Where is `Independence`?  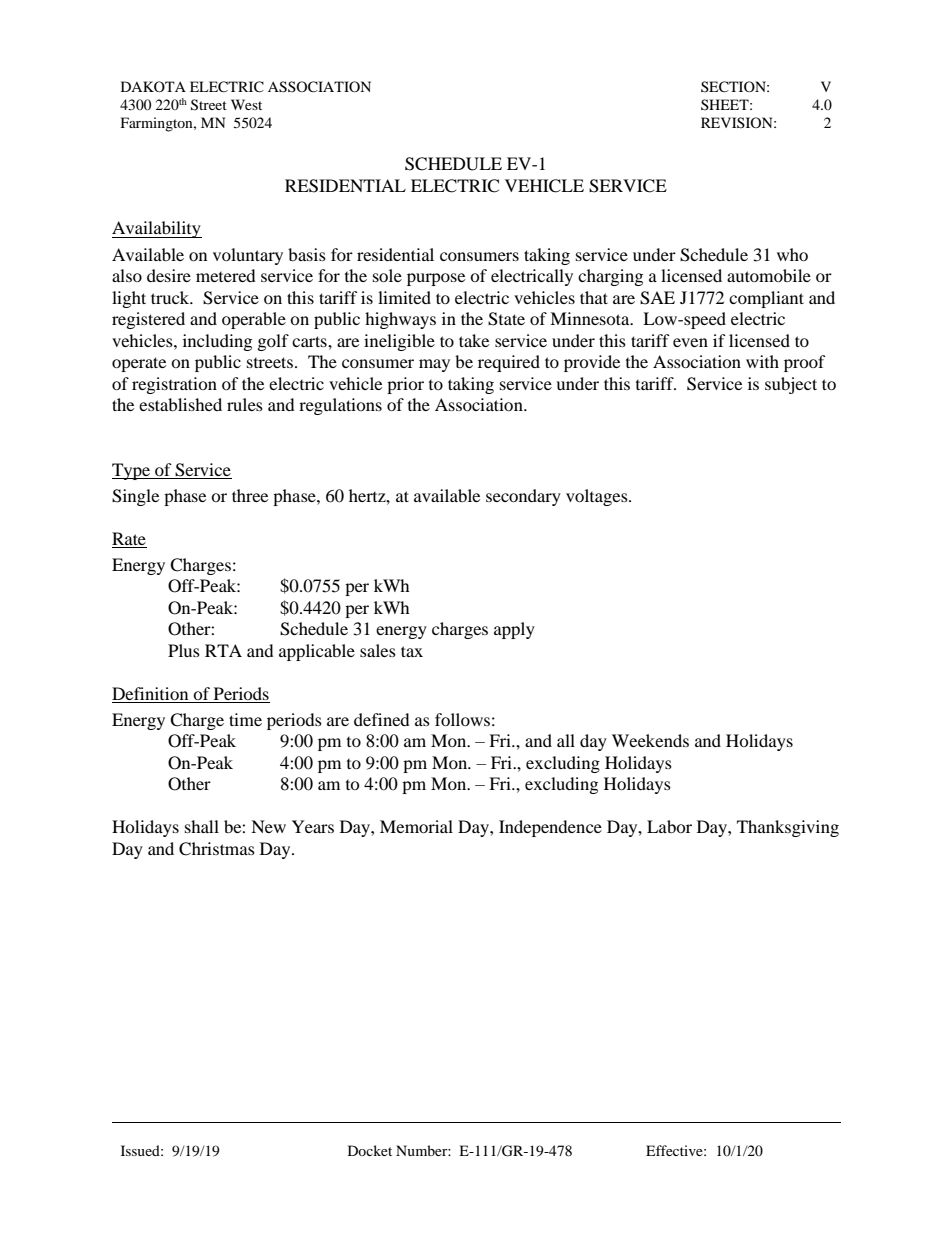 Independence is located at coordinates (550, 828).
